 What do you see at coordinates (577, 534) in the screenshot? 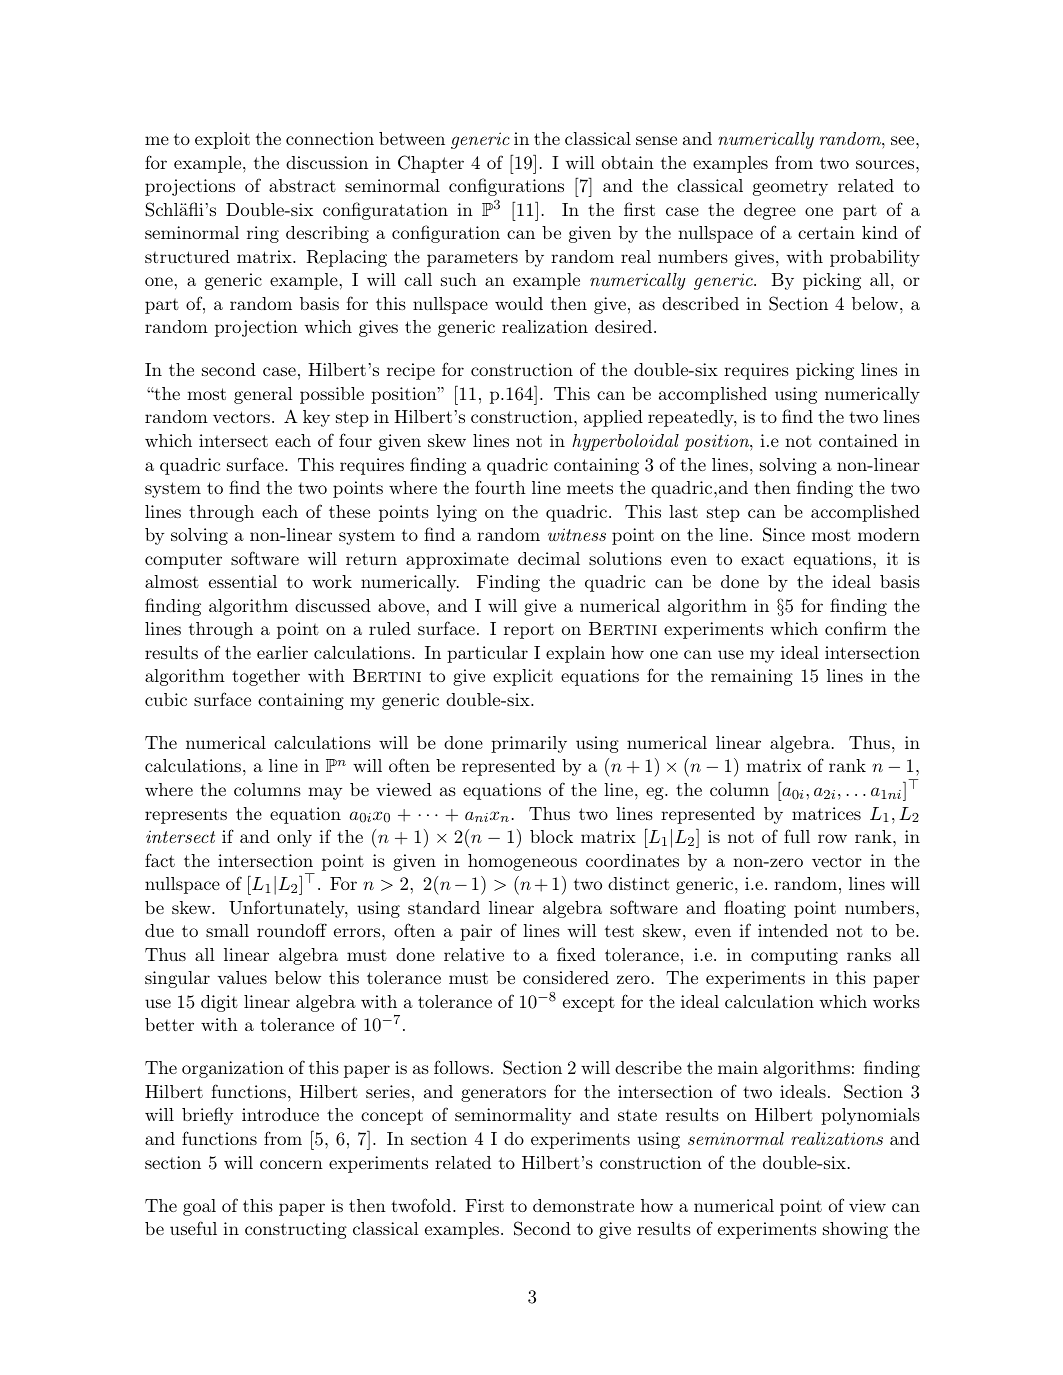
I see `witness` at bounding box center [577, 534].
